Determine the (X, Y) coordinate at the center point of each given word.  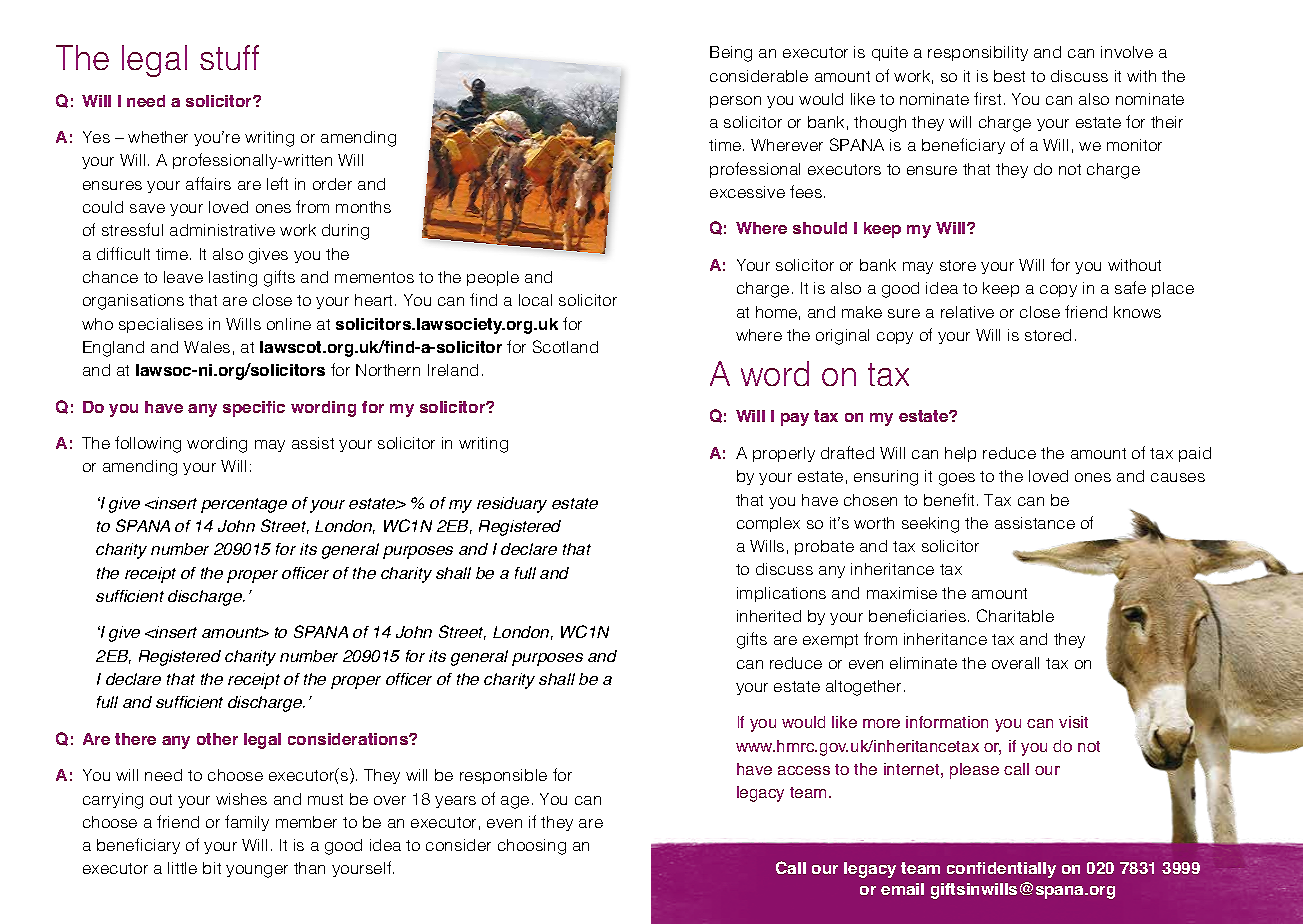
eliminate (923, 663)
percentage (244, 505)
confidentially (1001, 870)
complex (768, 524)
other (217, 739)
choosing (532, 847)
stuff (229, 57)
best (1009, 76)
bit (212, 868)
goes (957, 479)
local (535, 300)
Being (731, 54)
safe (1130, 287)
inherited (769, 616)
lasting (233, 279)
